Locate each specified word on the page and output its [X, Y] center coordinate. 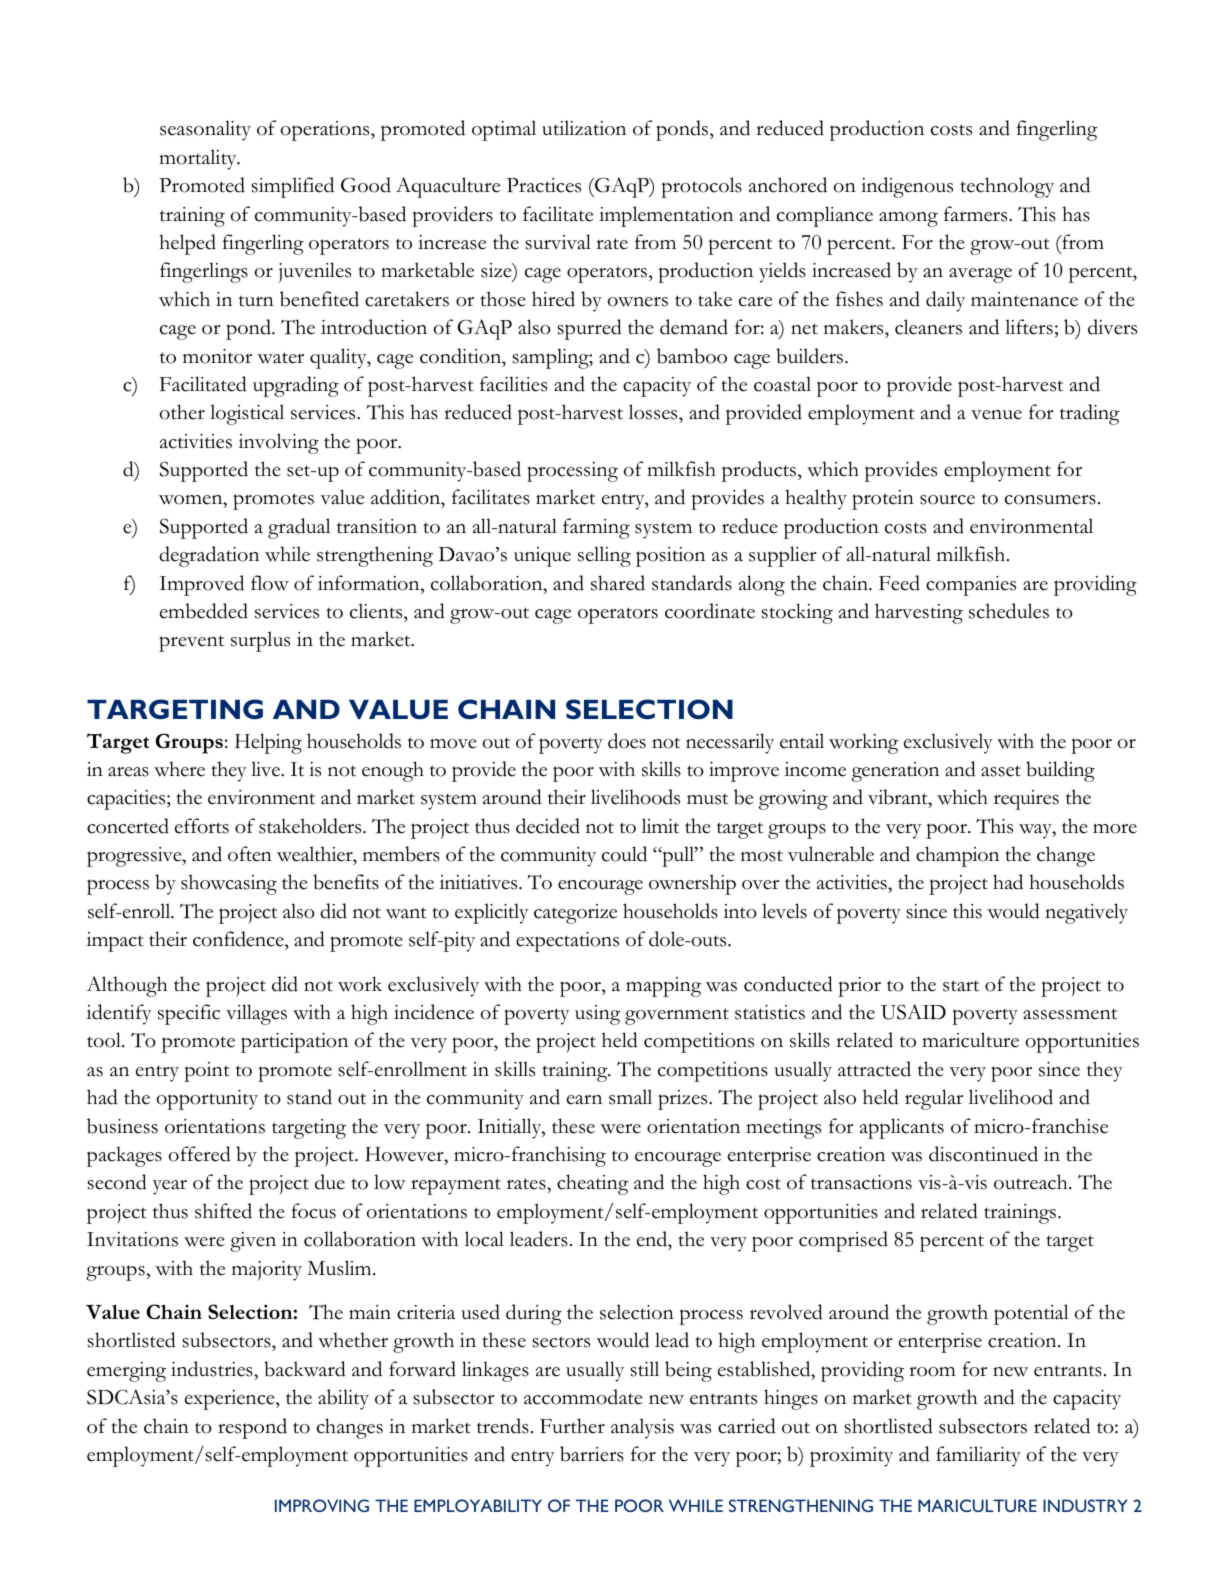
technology [1007, 187]
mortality [199, 159]
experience [231, 1400]
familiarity [978, 1456]
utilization [584, 128]
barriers [592, 1454]
